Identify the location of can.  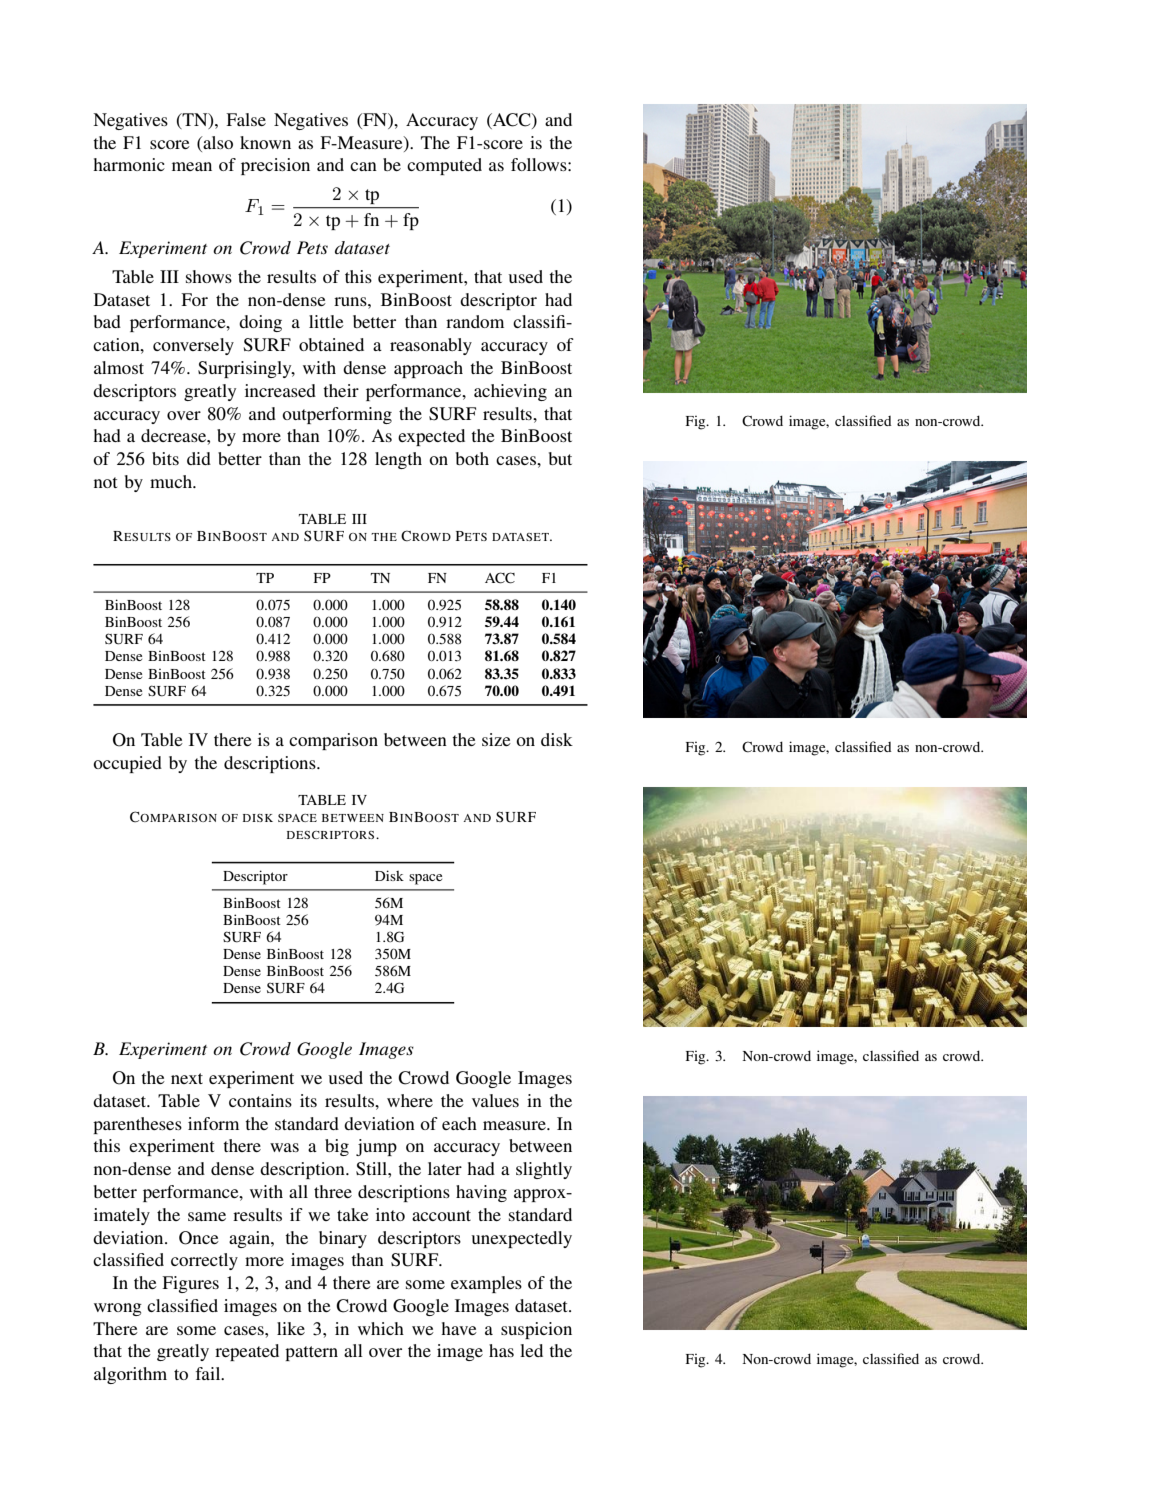
(363, 166).
